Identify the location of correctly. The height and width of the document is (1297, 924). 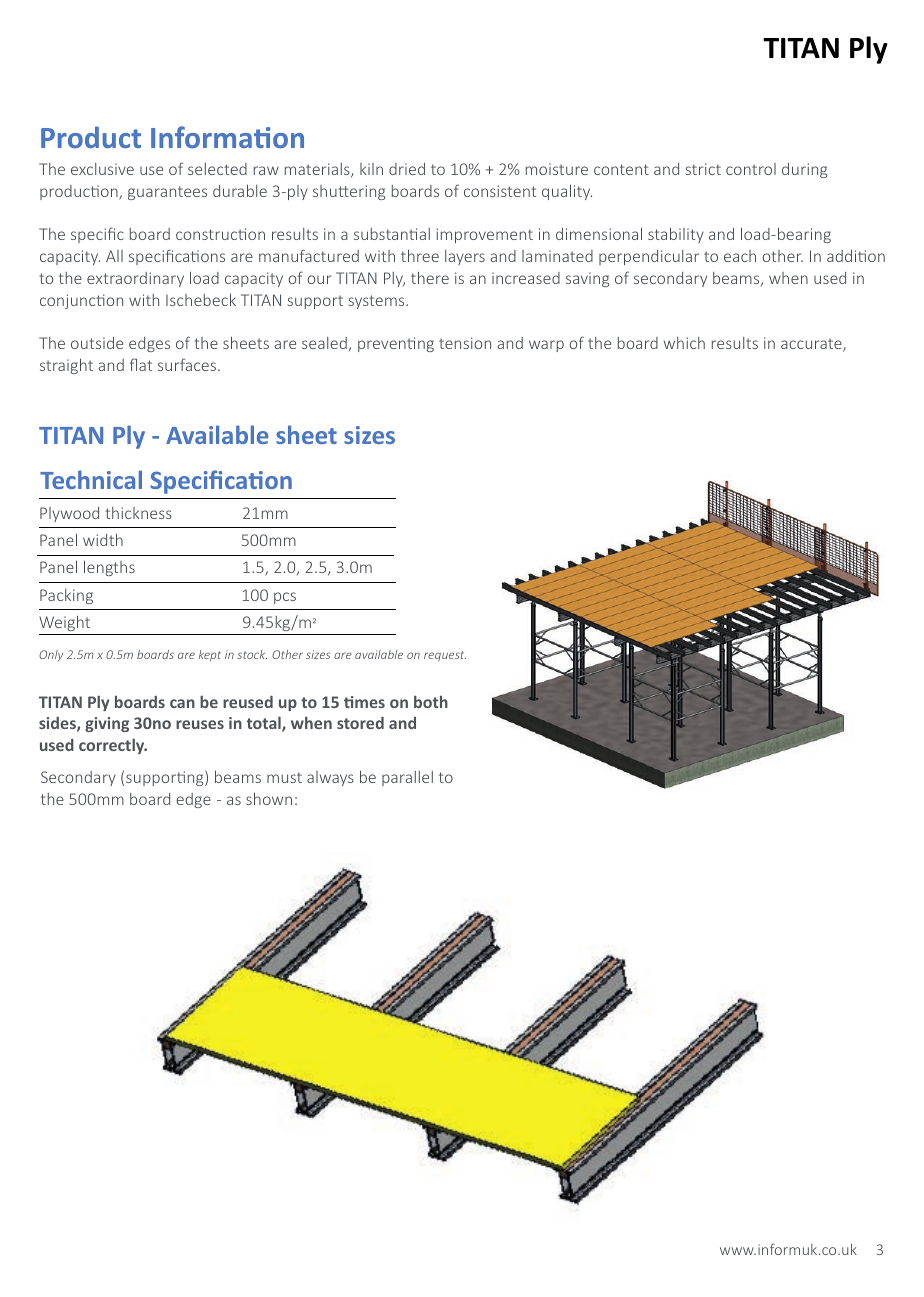
(113, 746).
